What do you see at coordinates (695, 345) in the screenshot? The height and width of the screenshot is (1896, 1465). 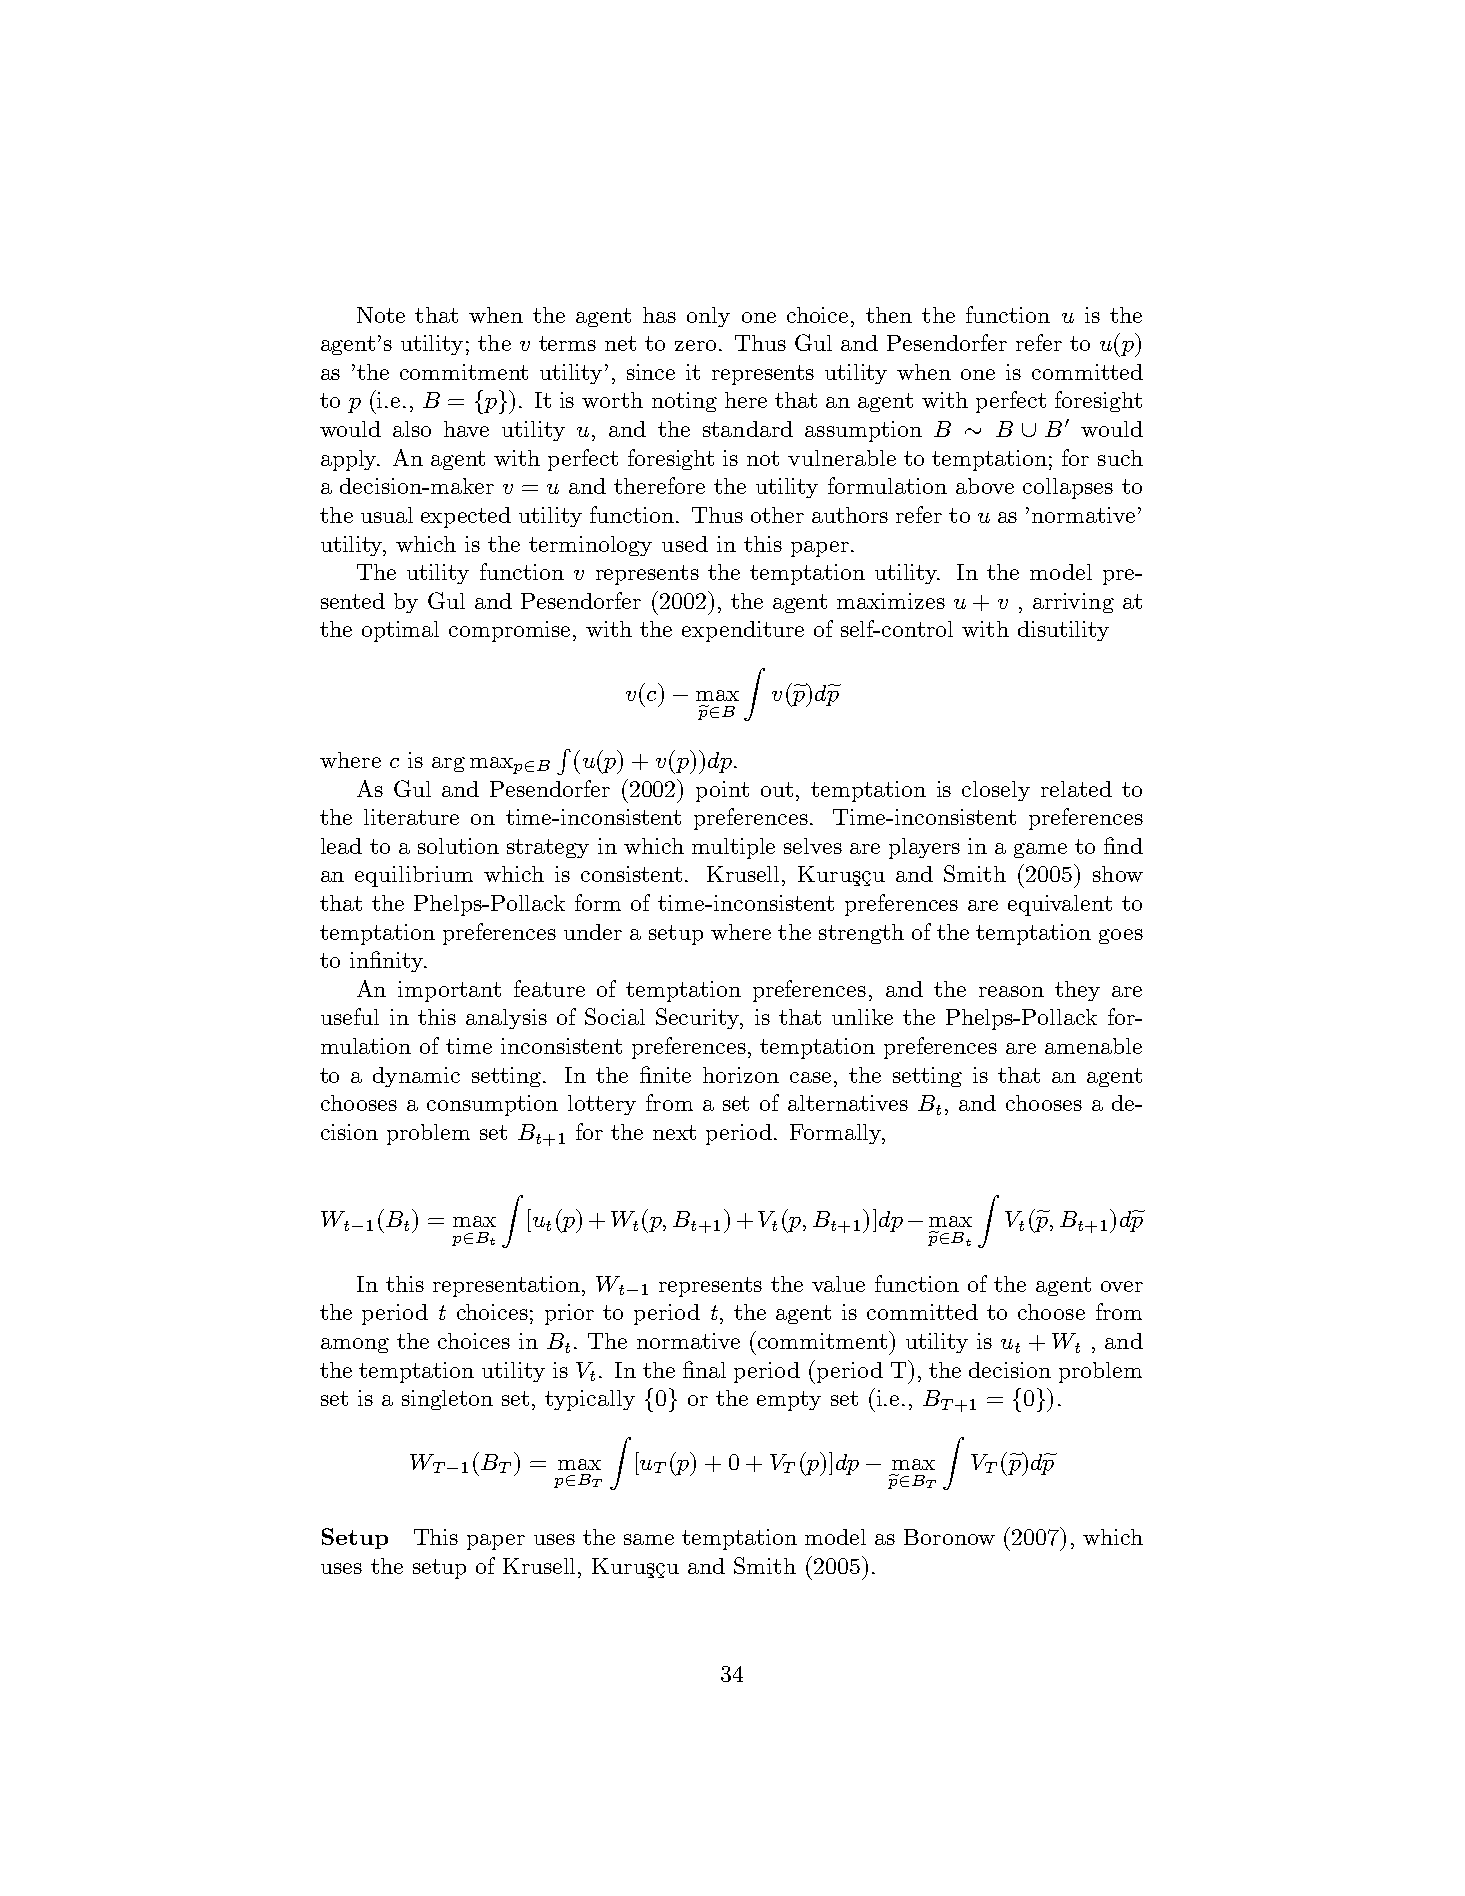 I see `zero` at bounding box center [695, 345].
